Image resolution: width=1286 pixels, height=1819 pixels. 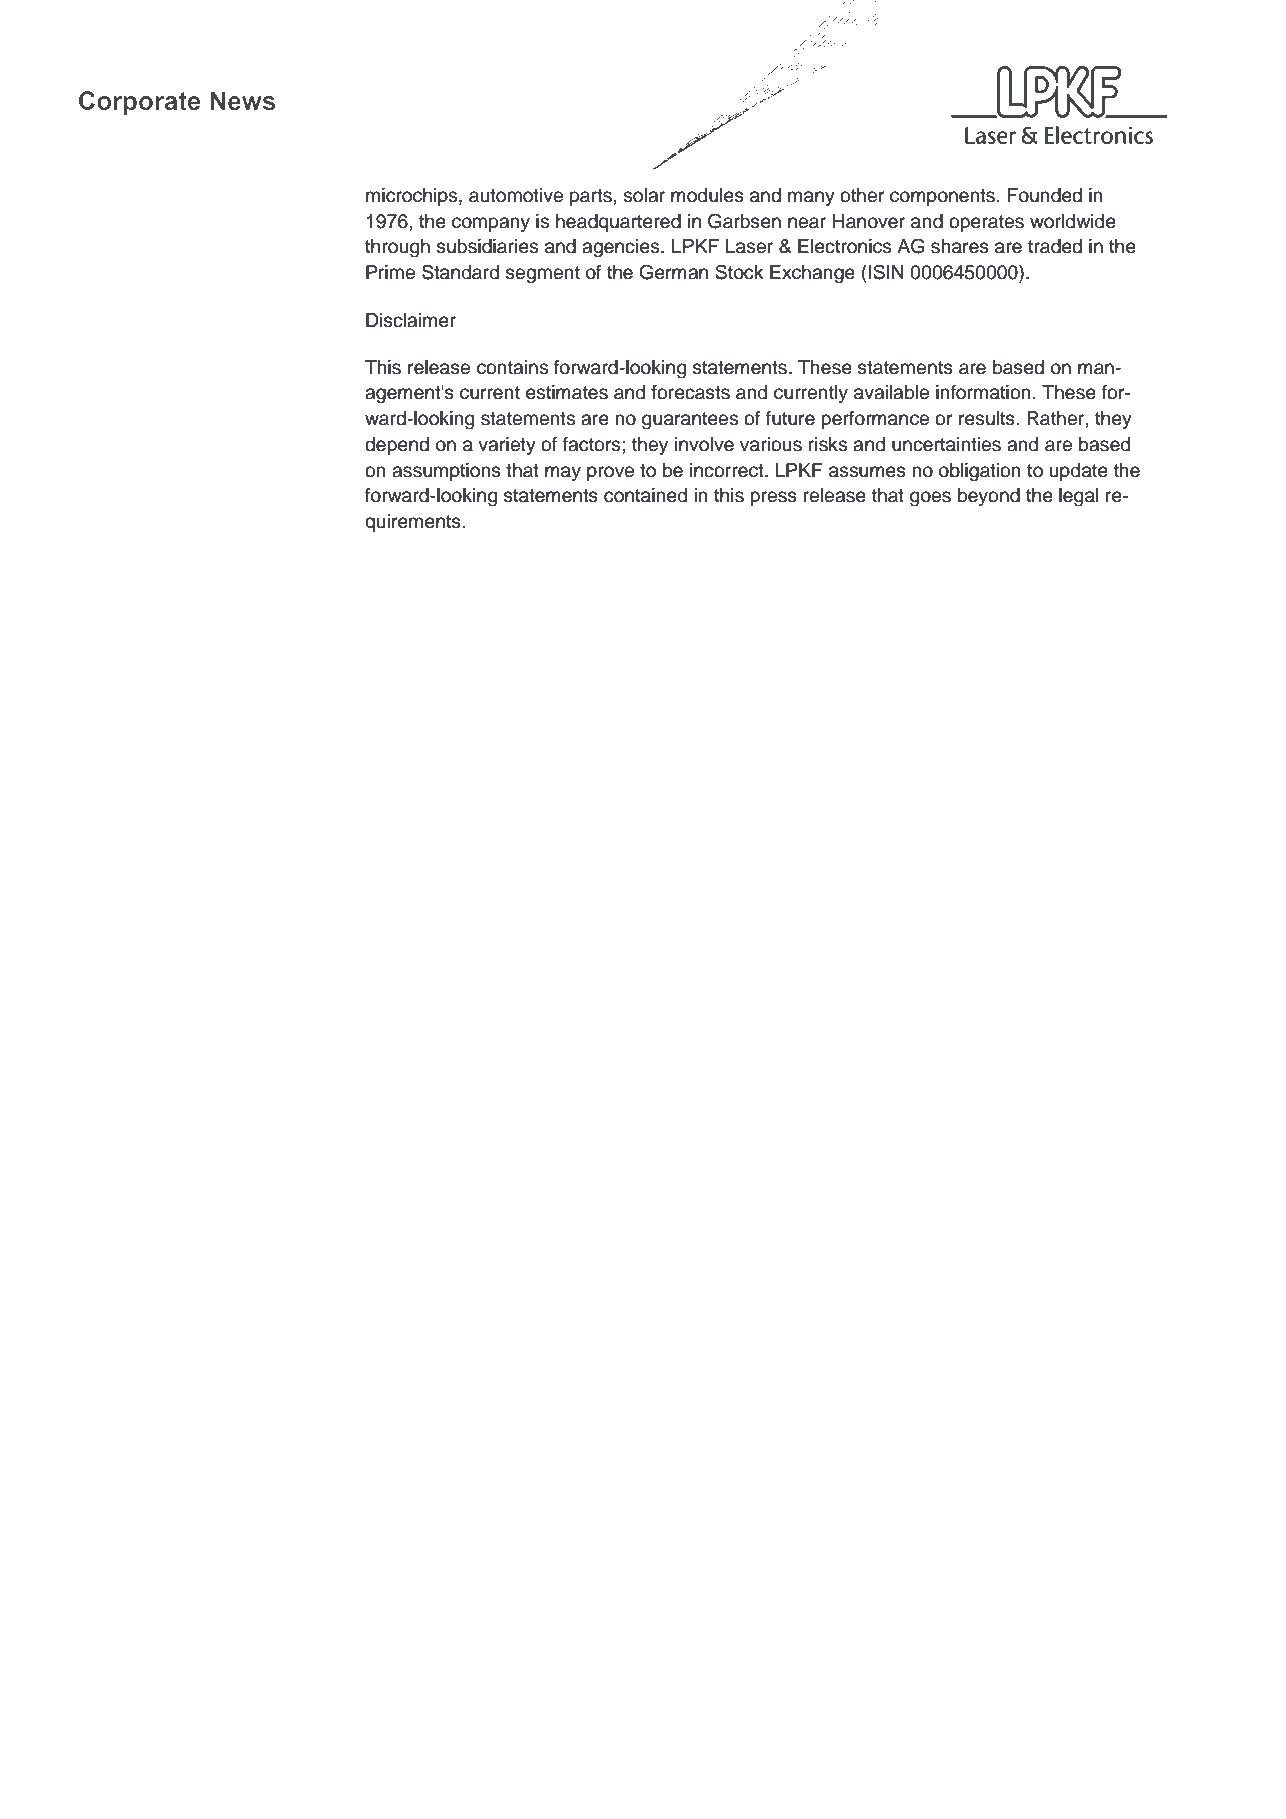 What do you see at coordinates (411, 320) in the screenshot?
I see `Disclaimer` at bounding box center [411, 320].
